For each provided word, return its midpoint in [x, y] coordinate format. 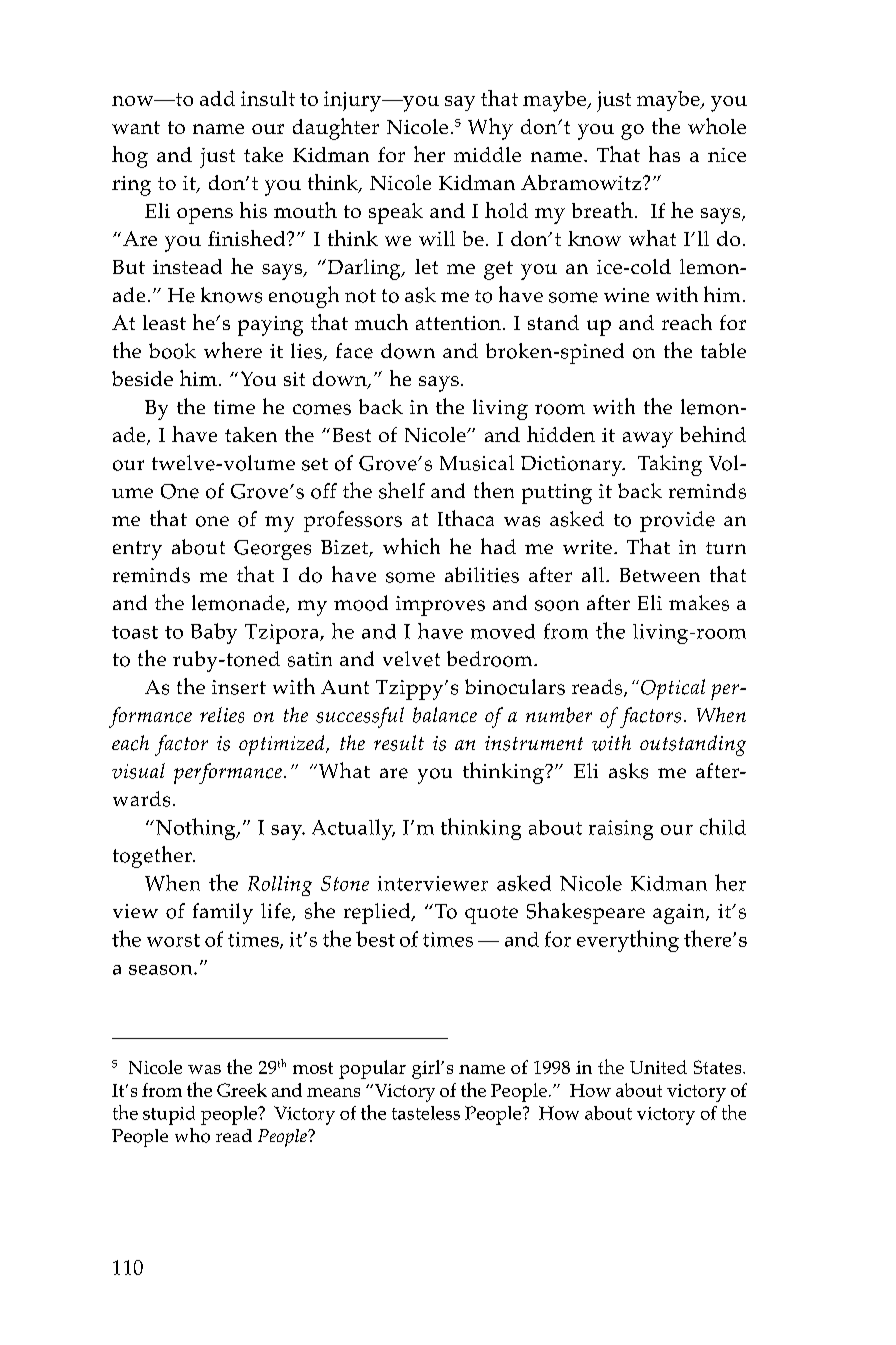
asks [628, 771]
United [658, 1067]
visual [138, 771]
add [217, 98]
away [648, 440]
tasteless [426, 1113]
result [399, 743]
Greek [242, 1090]
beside [142, 378]
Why [490, 129]
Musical [477, 463]
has [664, 154]
